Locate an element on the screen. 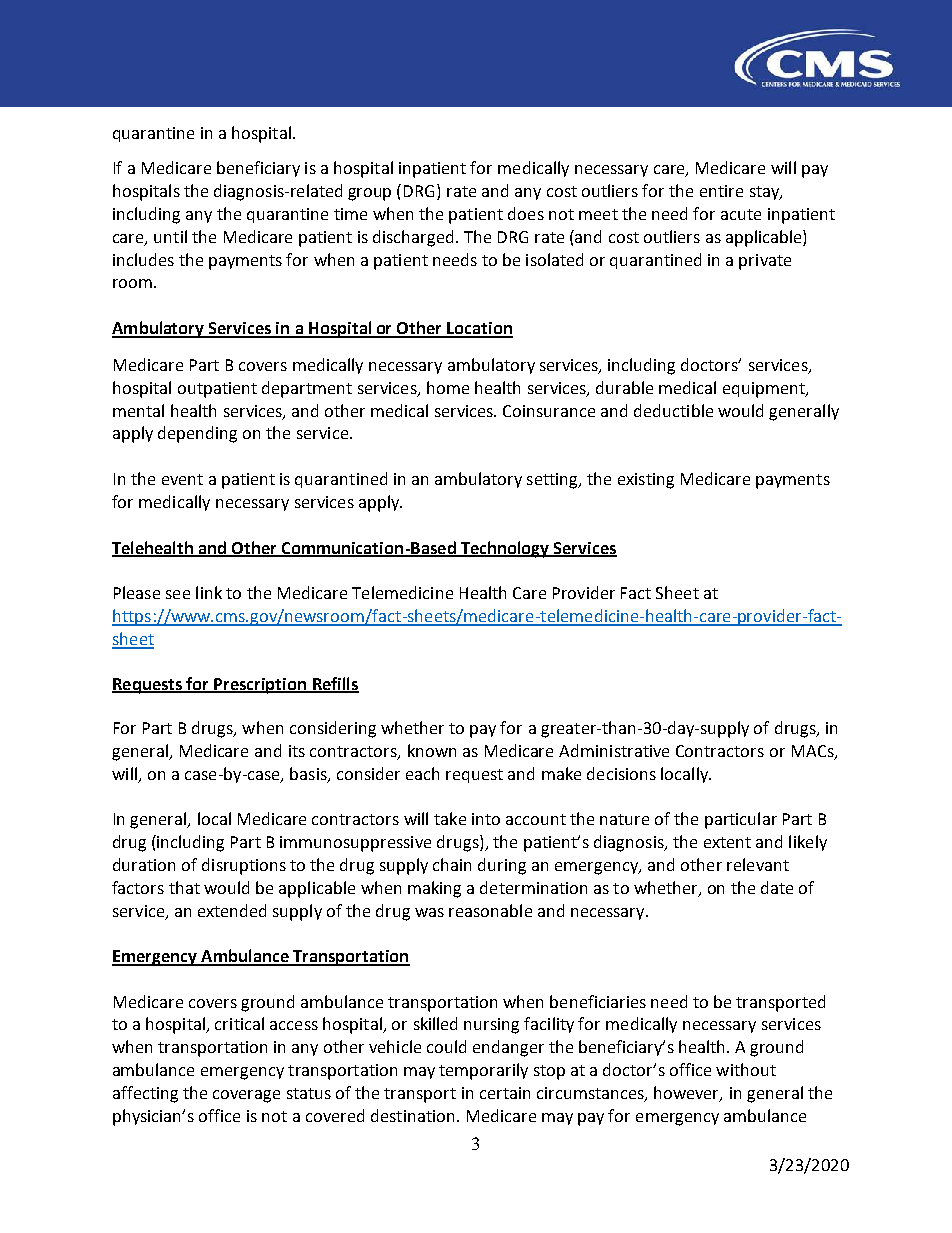  until is located at coordinates (170, 236).
